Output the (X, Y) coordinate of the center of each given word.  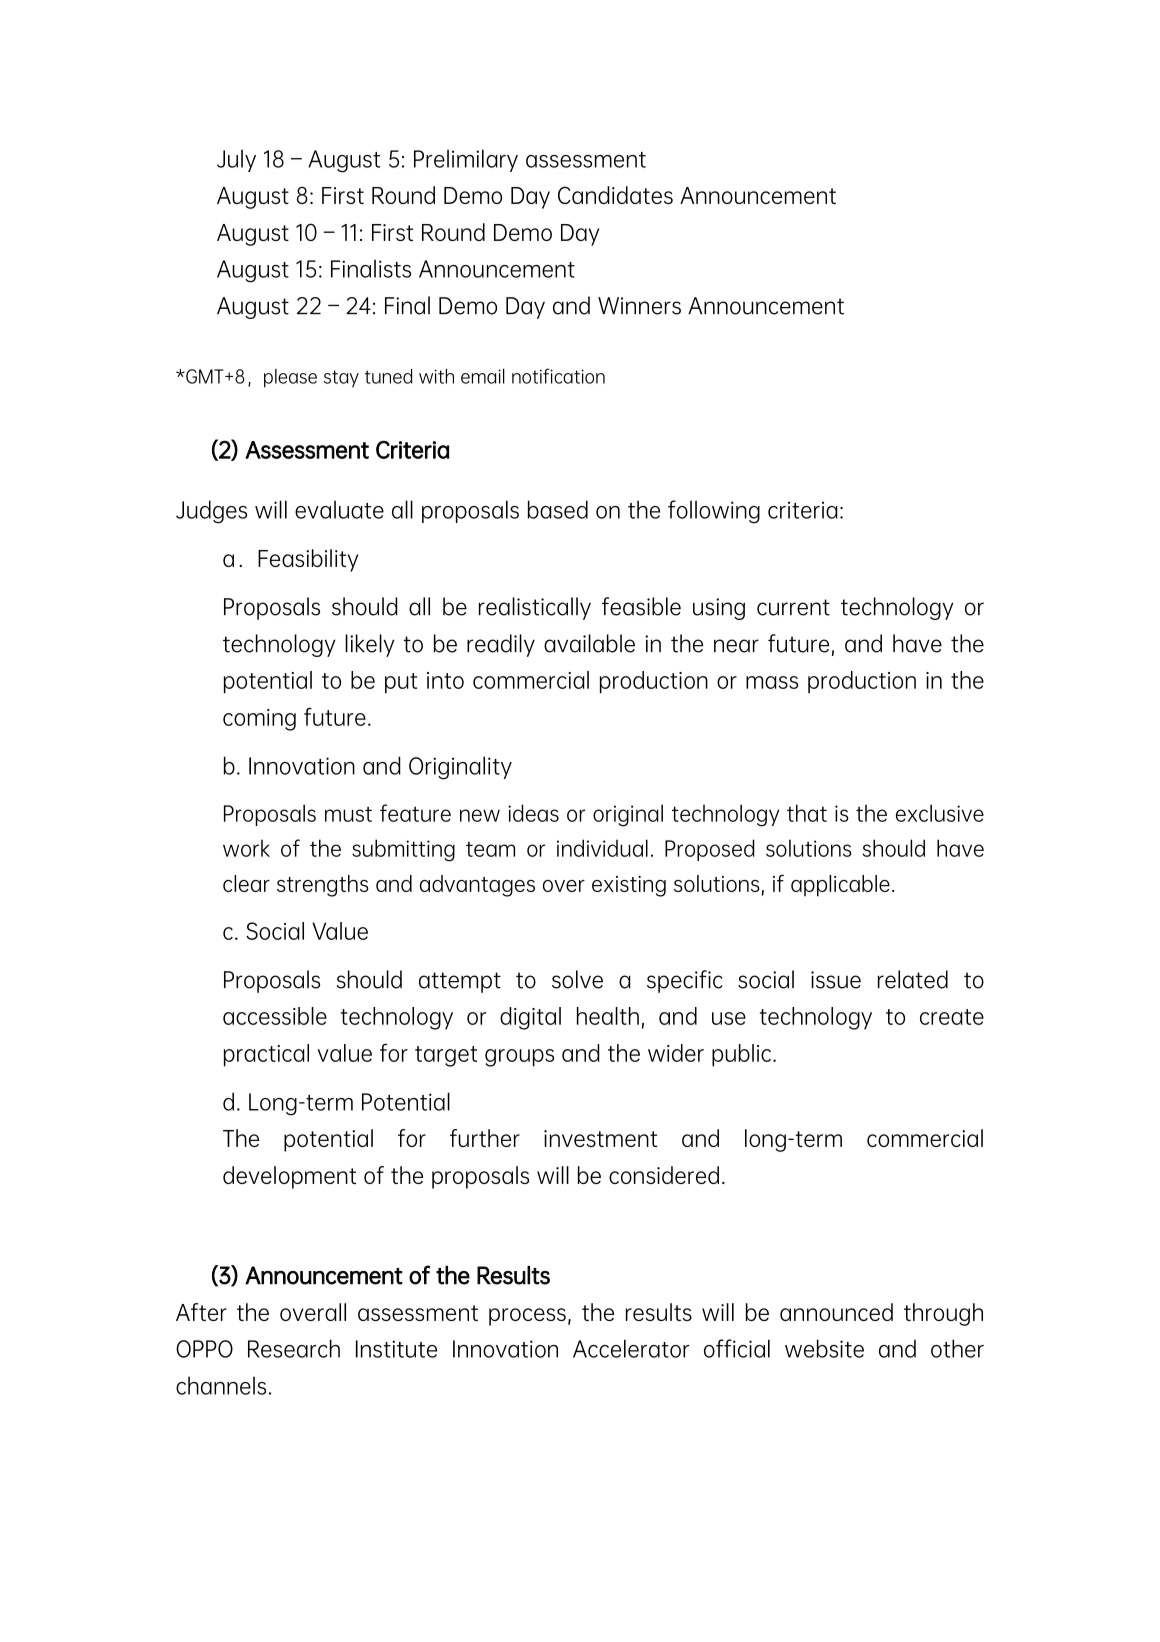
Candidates (615, 195)
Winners (639, 306)
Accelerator (631, 1348)
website (824, 1348)
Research (294, 1348)
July (236, 160)
